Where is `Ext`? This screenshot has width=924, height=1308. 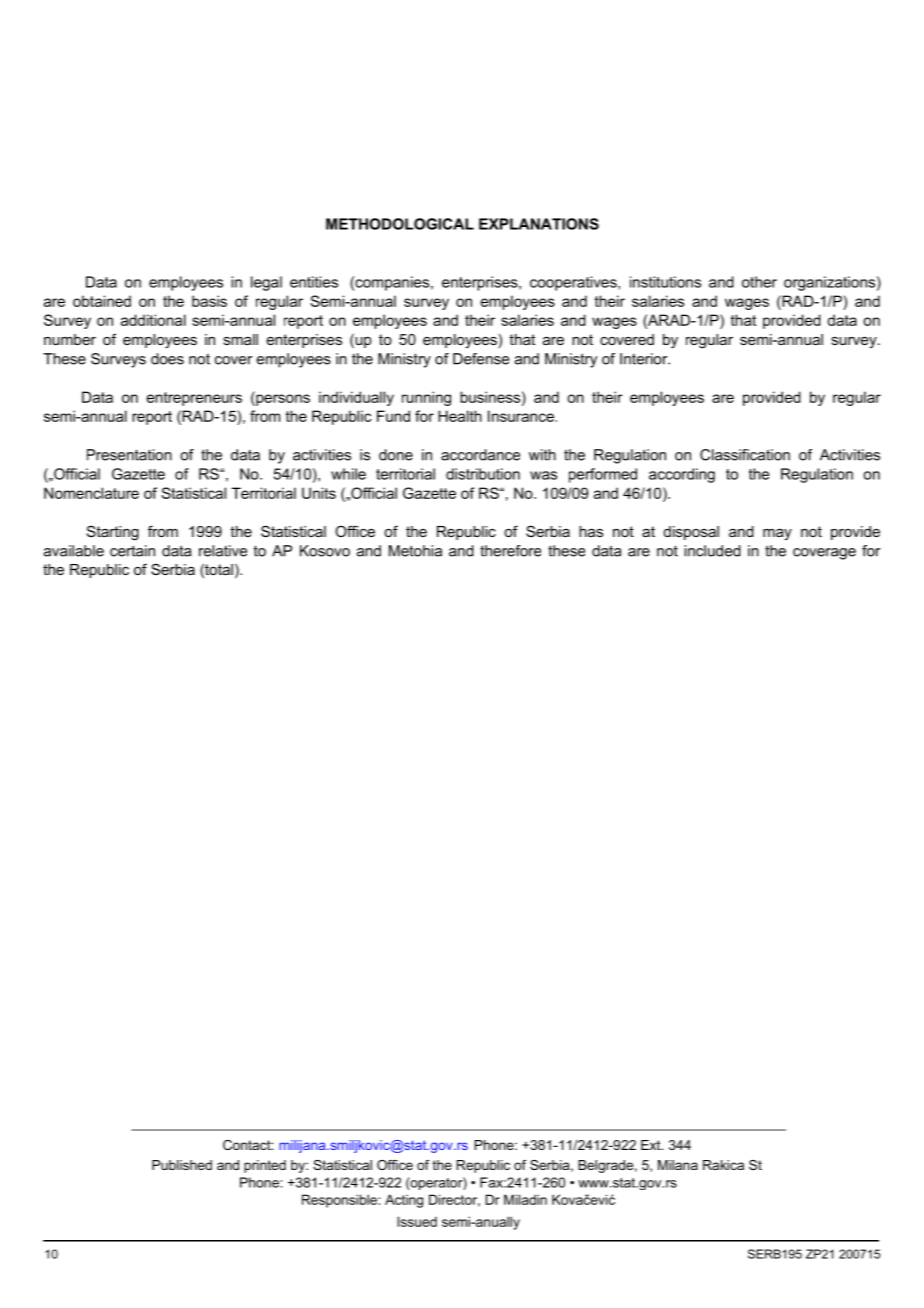
Ext is located at coordinates (652, 1145).
